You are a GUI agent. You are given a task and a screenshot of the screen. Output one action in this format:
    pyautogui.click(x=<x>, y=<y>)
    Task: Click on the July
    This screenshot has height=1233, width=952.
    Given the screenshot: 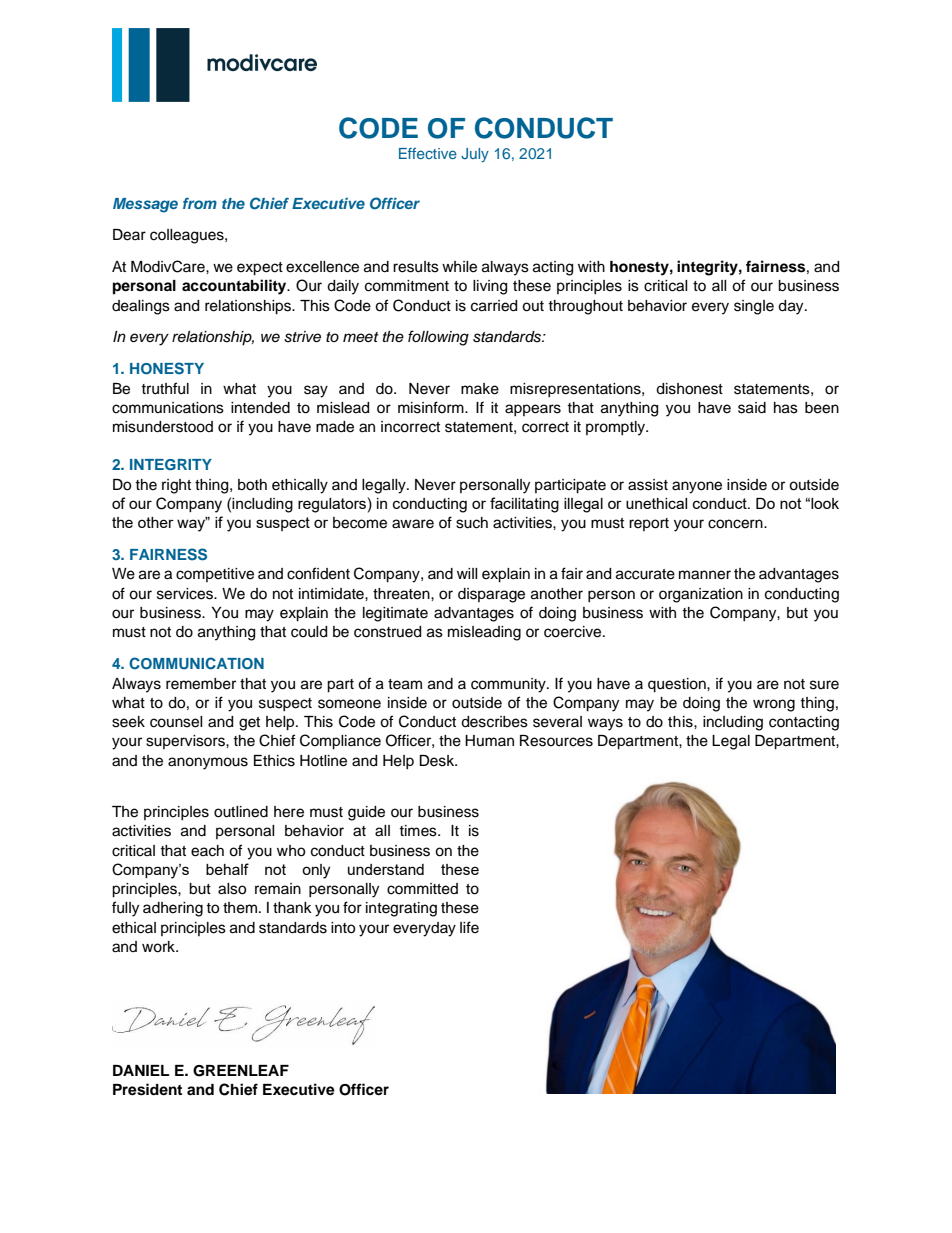 What is the action you would take?
    pyautogui.click(x=475, y=155)
